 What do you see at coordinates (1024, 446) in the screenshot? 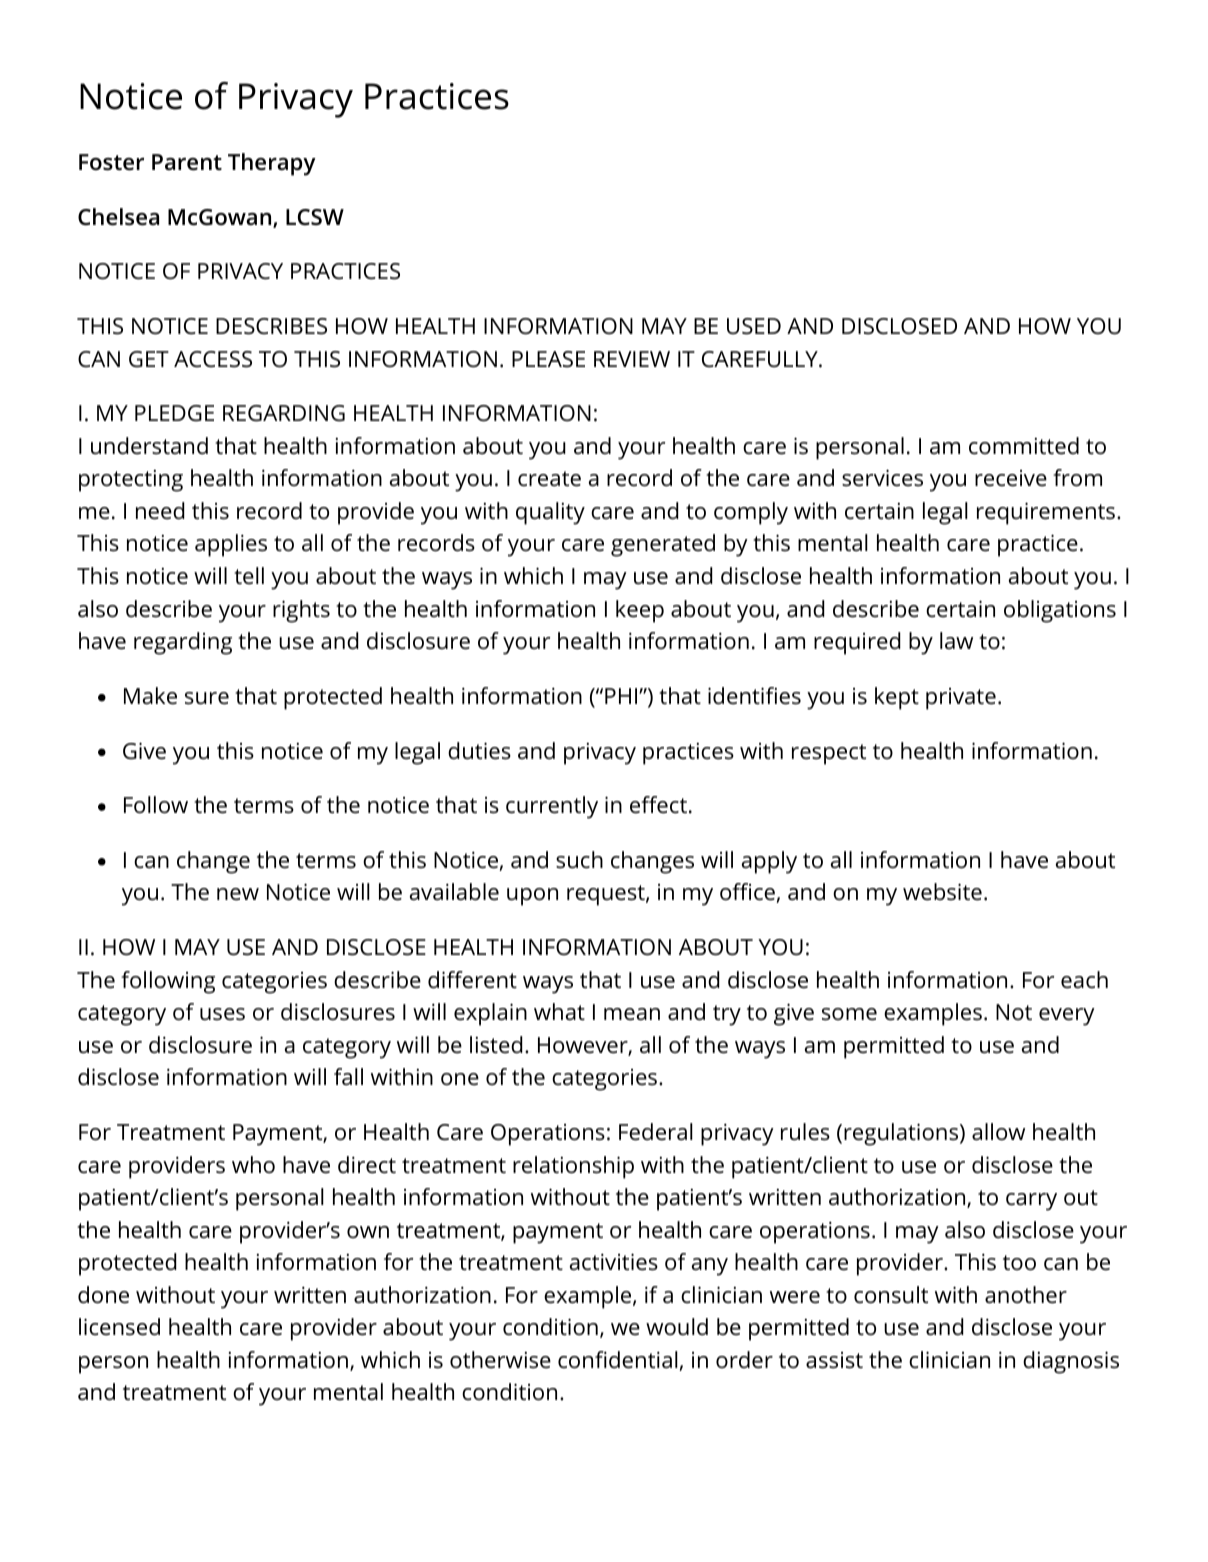
I see `committed` at bounding box center [1024, 446].
